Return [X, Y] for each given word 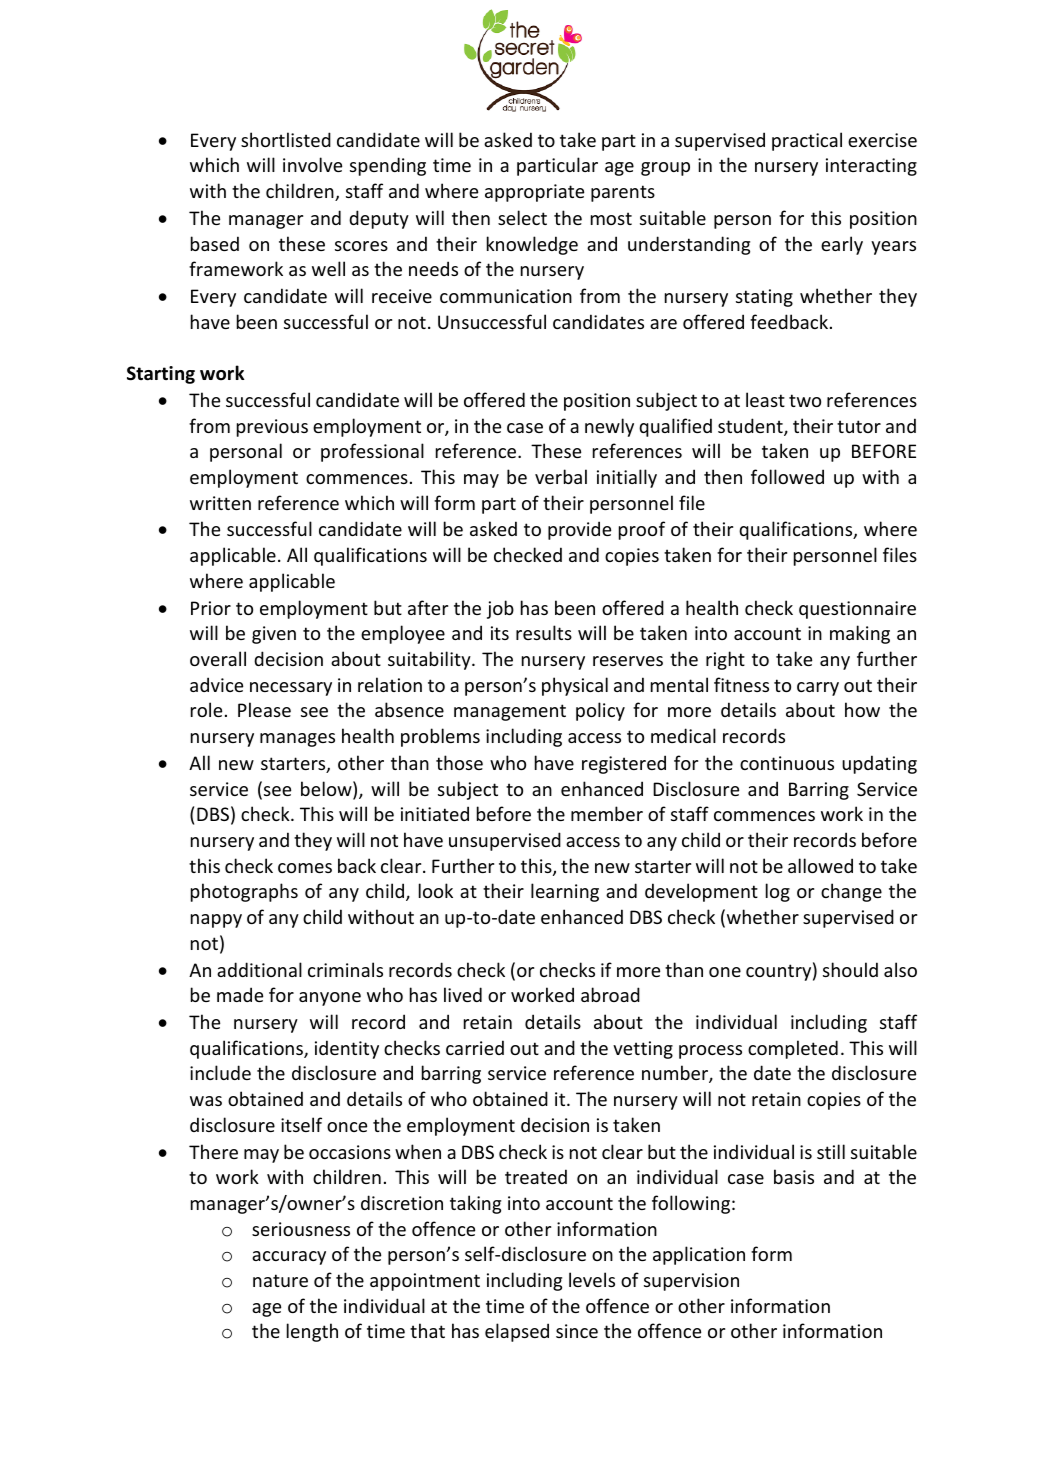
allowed [820, 865]
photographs [244, 892]
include [220, 1072]
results [544, 632]
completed [793, 1049]
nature [280, 1280]
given [274, 635]
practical [807, 141]
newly [609, 427]
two [805, 400]
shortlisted [286, 139]
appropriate [534, 193]
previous [272, 428]
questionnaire [857, 610]
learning [565, 892]
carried [475, 1047]
